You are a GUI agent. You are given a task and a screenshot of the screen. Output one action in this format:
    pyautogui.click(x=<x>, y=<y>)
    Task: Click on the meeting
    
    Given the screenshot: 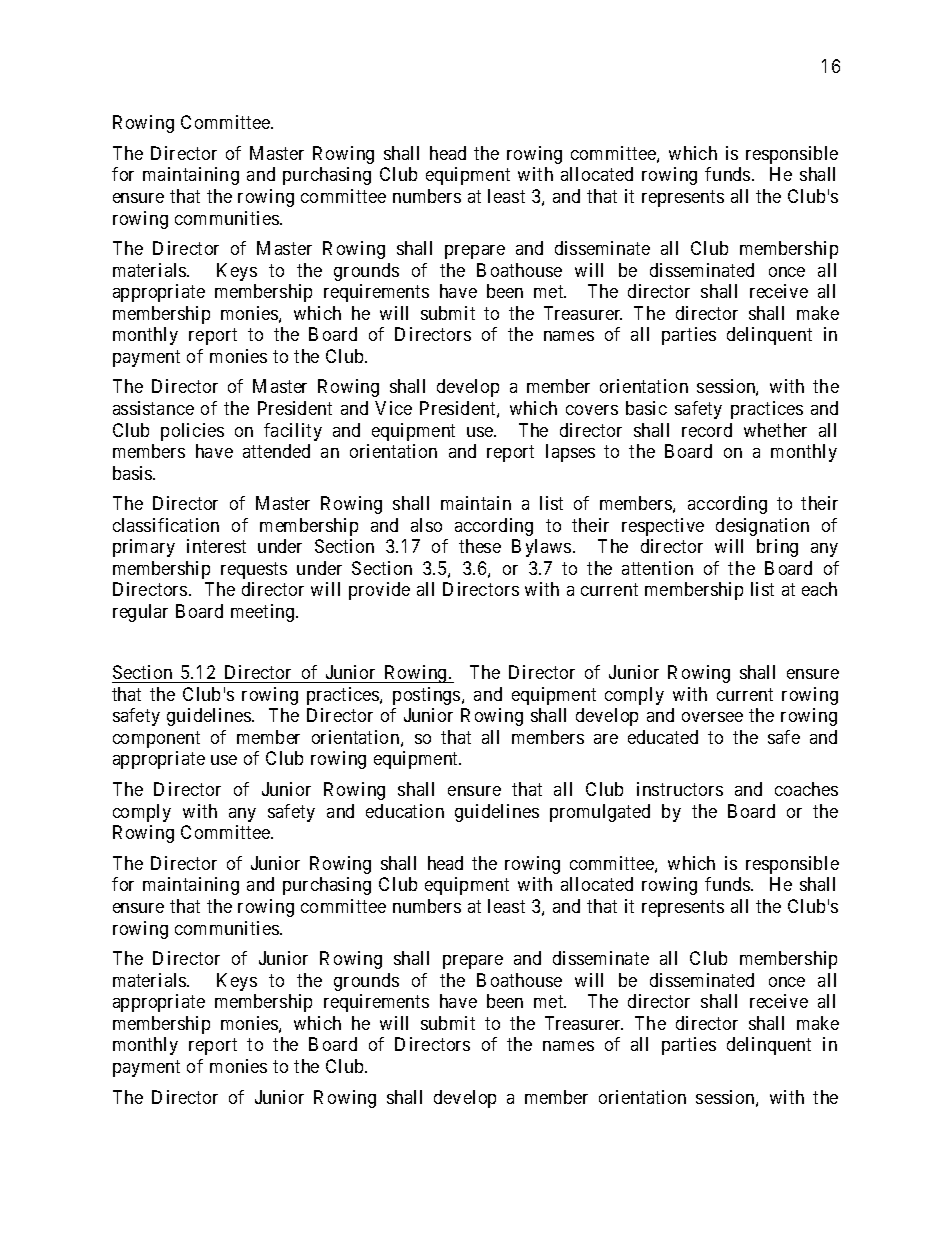 What is the action you would take?
    pyautogui.click(x=264, y=613)
